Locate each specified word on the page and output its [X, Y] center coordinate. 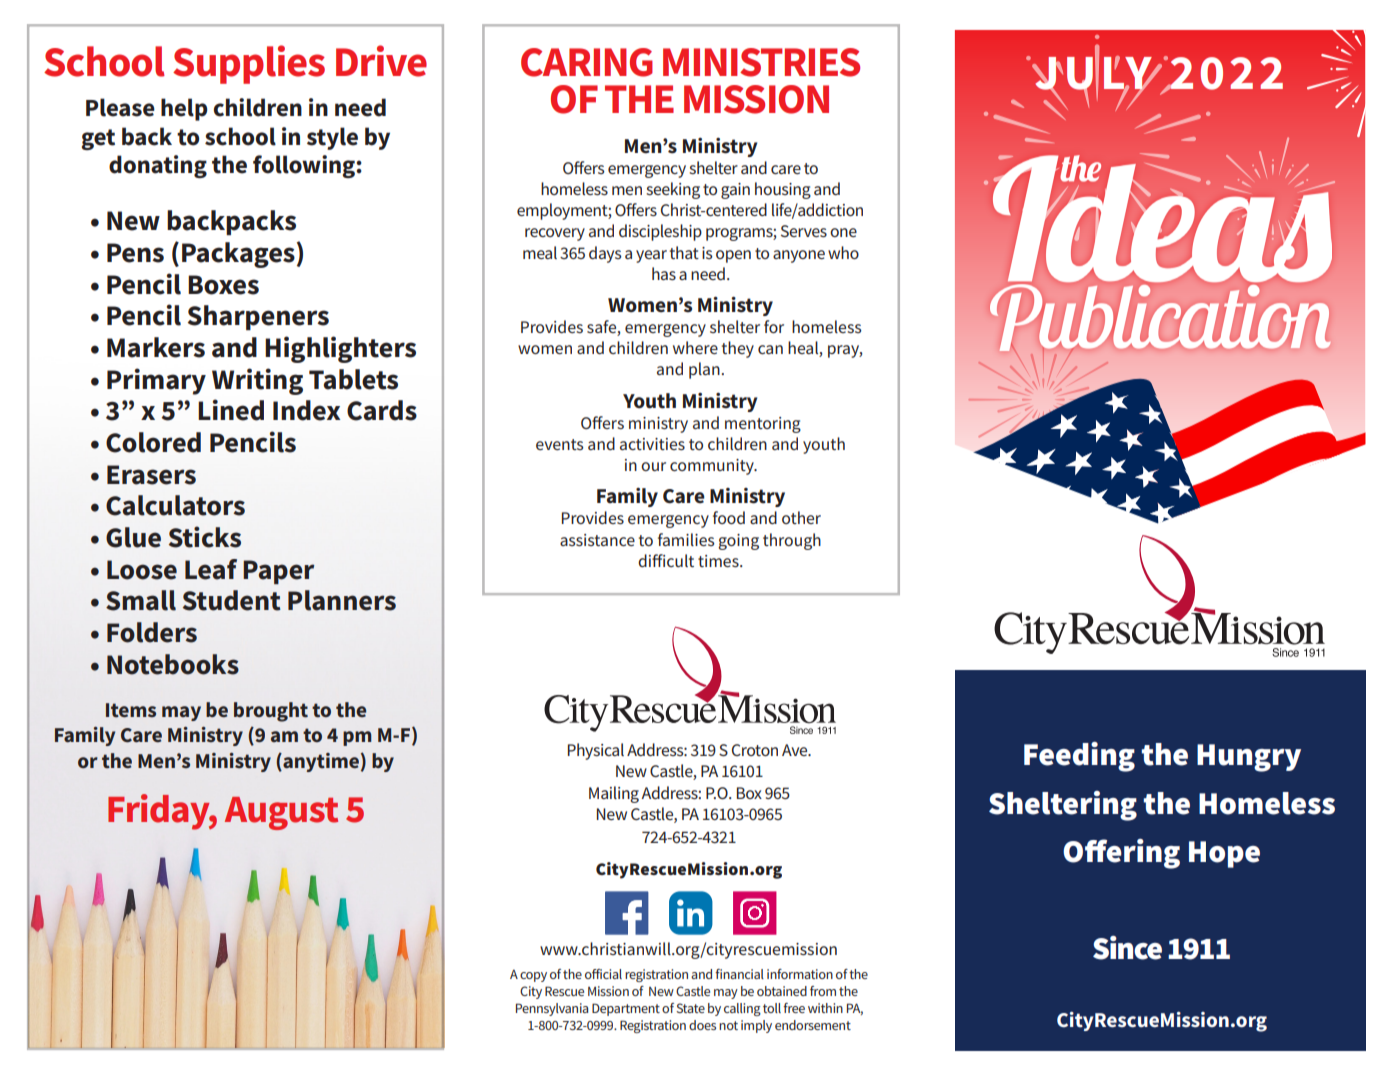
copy [533, 977]
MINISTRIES [761, 62]
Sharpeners [258, 317]
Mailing [614, 794]
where [695, 347]
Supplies [249, 64]
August [281, 813]
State [690, 1008]
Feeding [1079, 757]
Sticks [205, 537]
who [843, 252]
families [686, 539]
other [801, 517]
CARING [587, 62]
